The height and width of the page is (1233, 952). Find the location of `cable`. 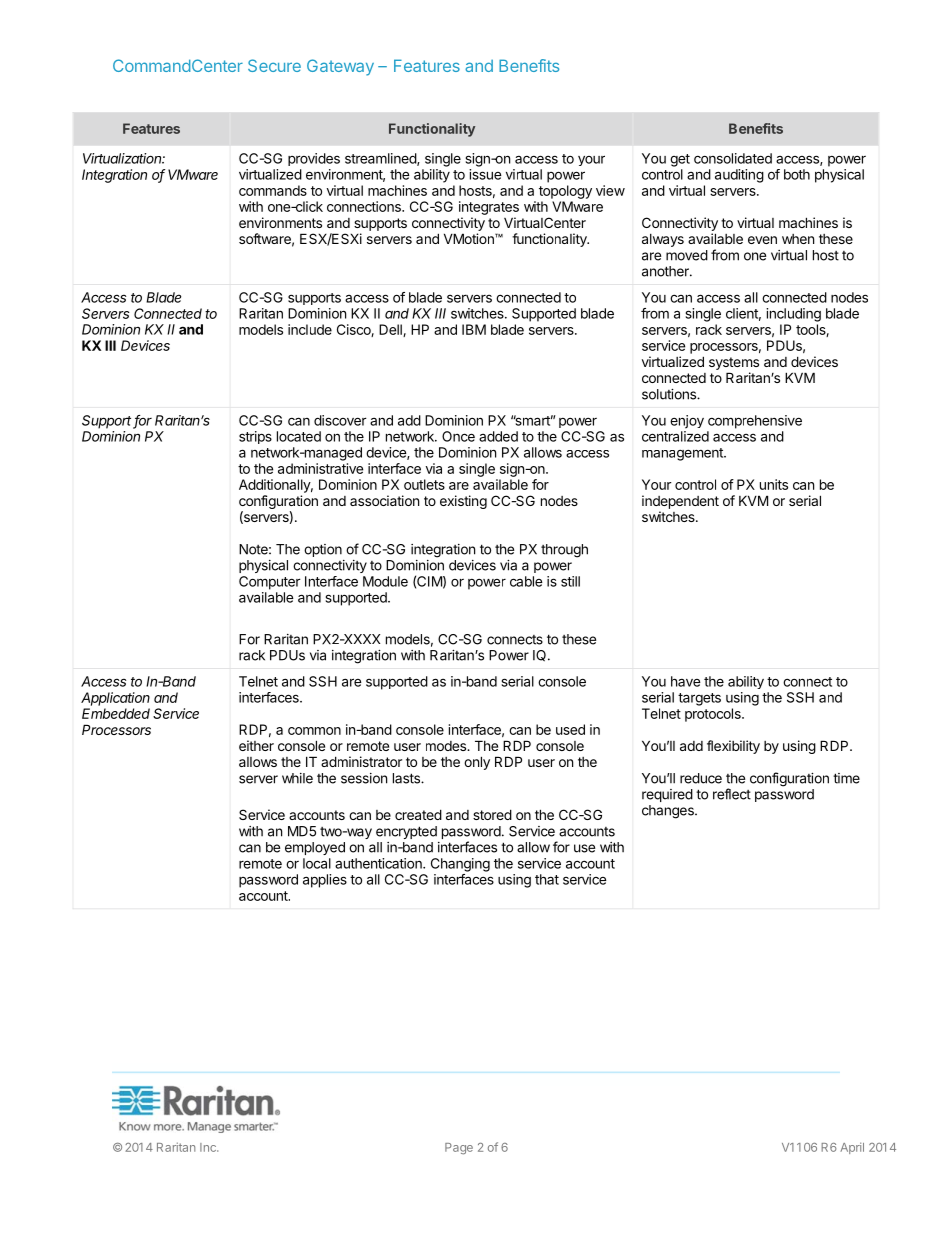

cable is located at coordinates (526, 581).
